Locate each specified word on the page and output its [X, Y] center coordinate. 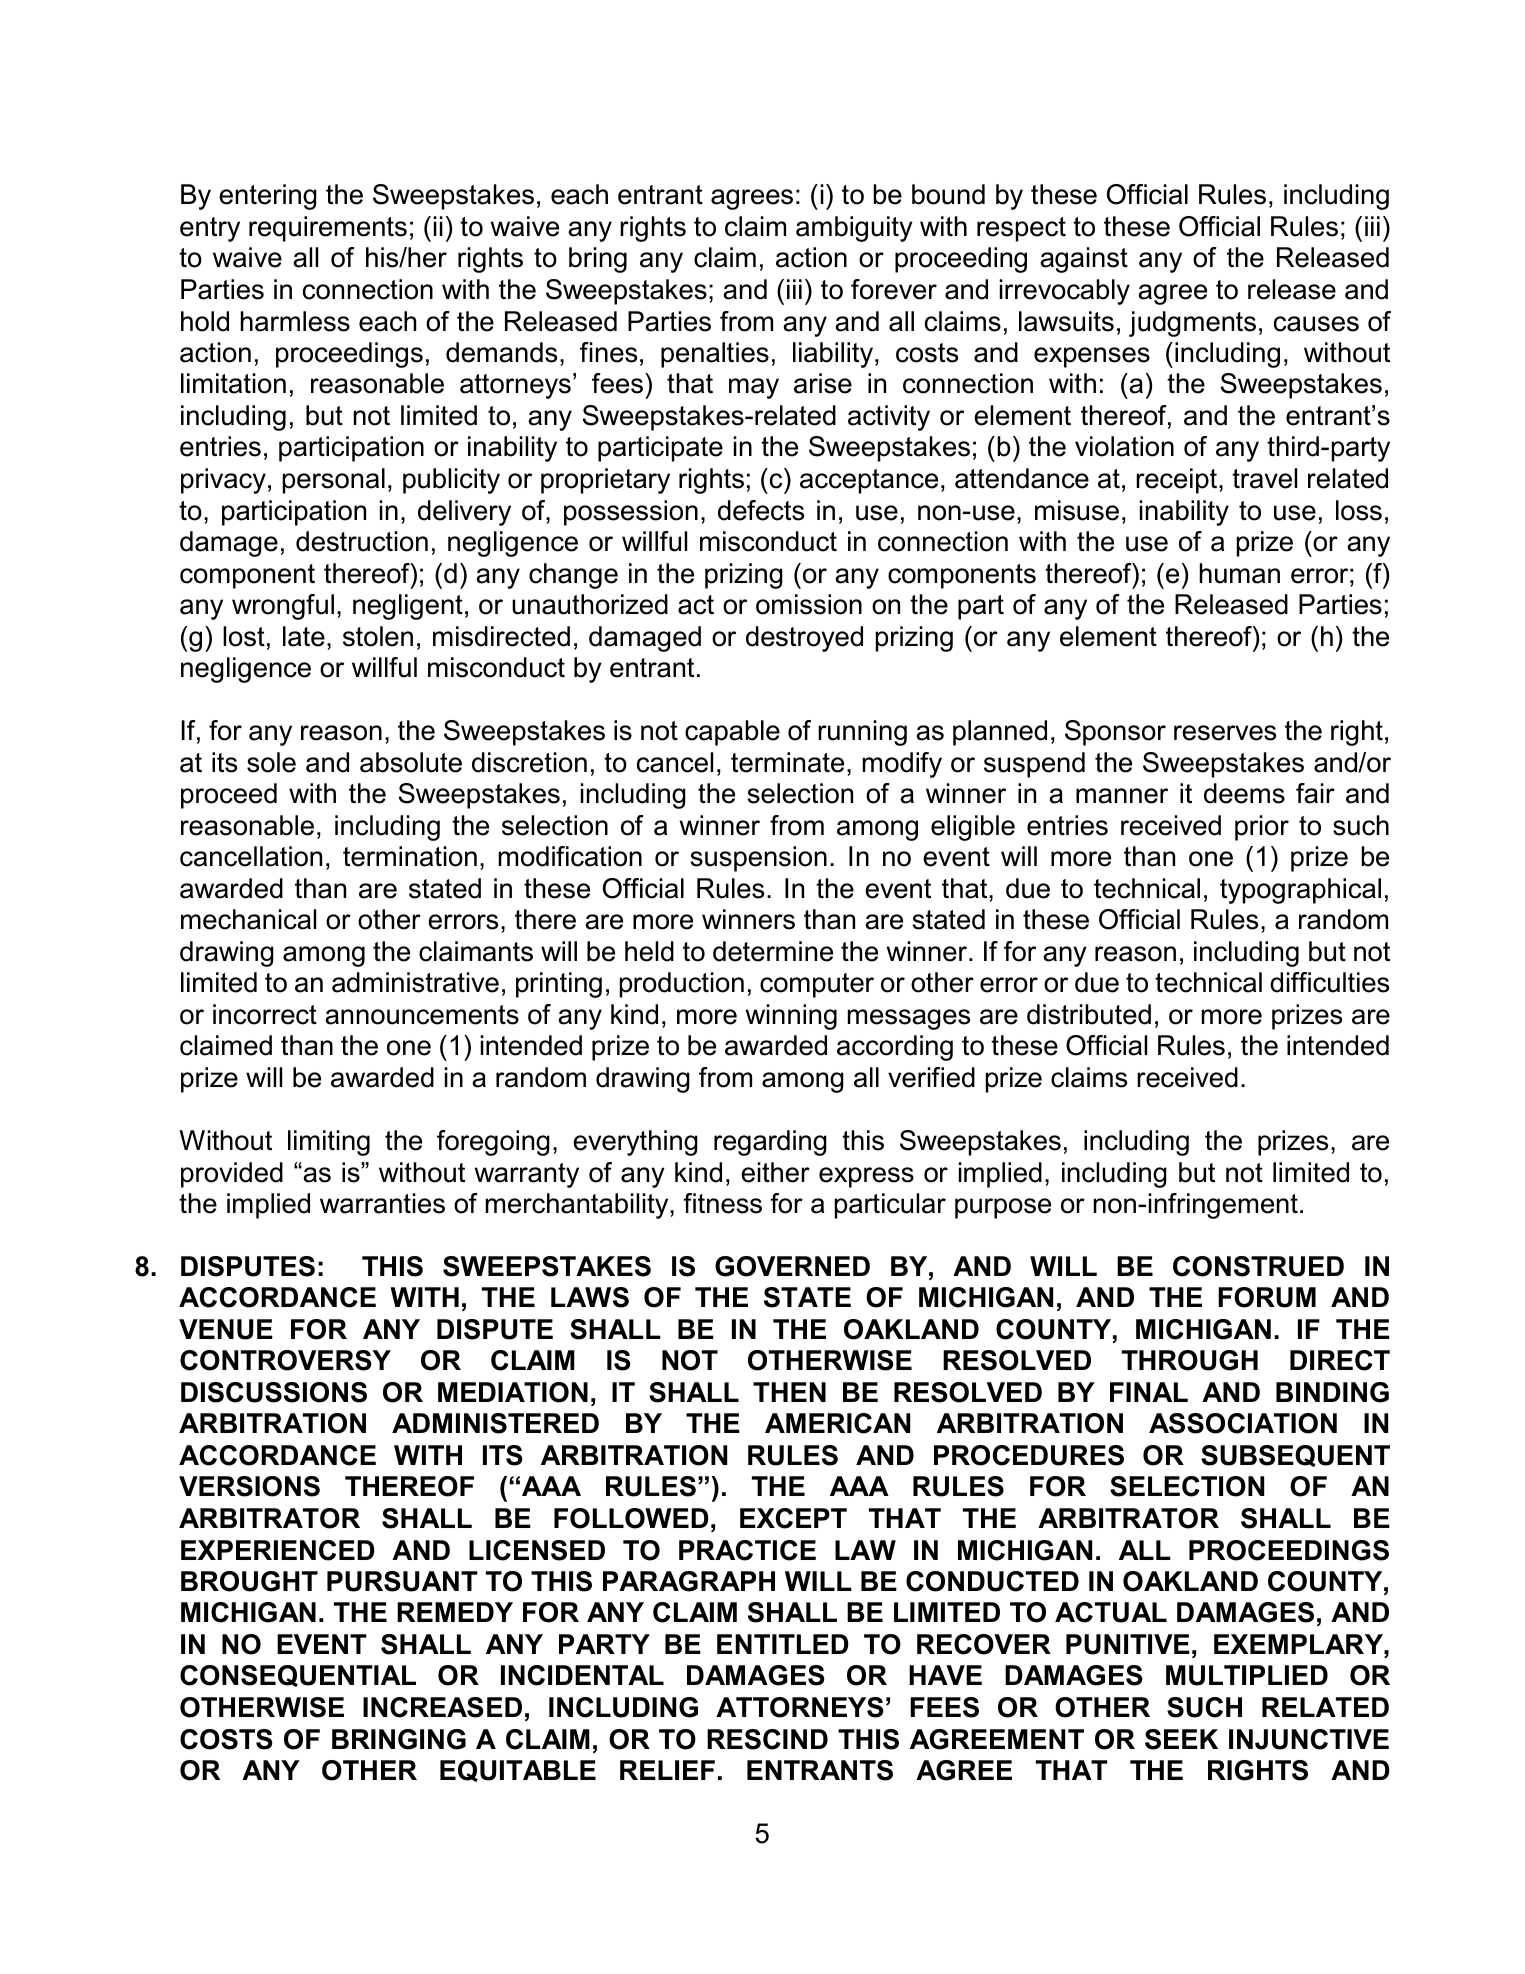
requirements [328, 229]
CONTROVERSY [285, 1360]
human [1240, 573]
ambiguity [854, 229]
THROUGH [1190, 1360]
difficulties [1329, 982]
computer [817, 985]
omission [809, 604]
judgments [1192, 324]
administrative [415, 982]
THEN [789, 1392]
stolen [378, 636]
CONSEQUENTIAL [298, 1676]
